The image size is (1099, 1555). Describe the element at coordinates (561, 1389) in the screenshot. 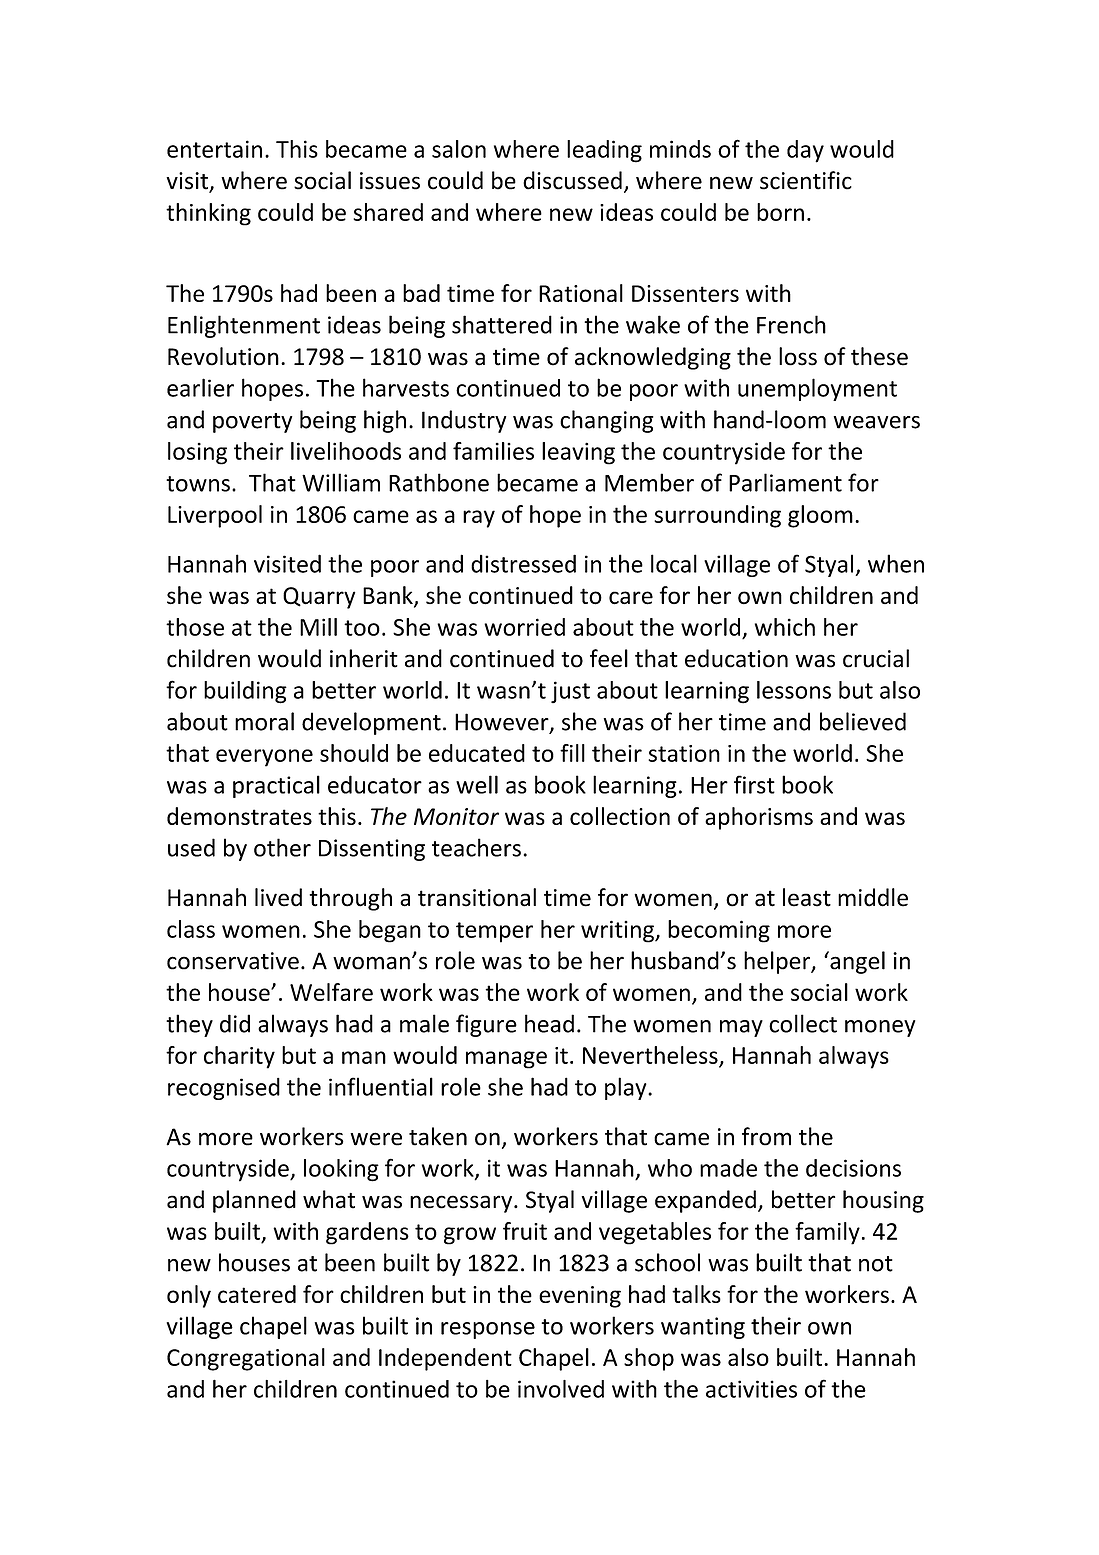

I see `involved` at that location.
